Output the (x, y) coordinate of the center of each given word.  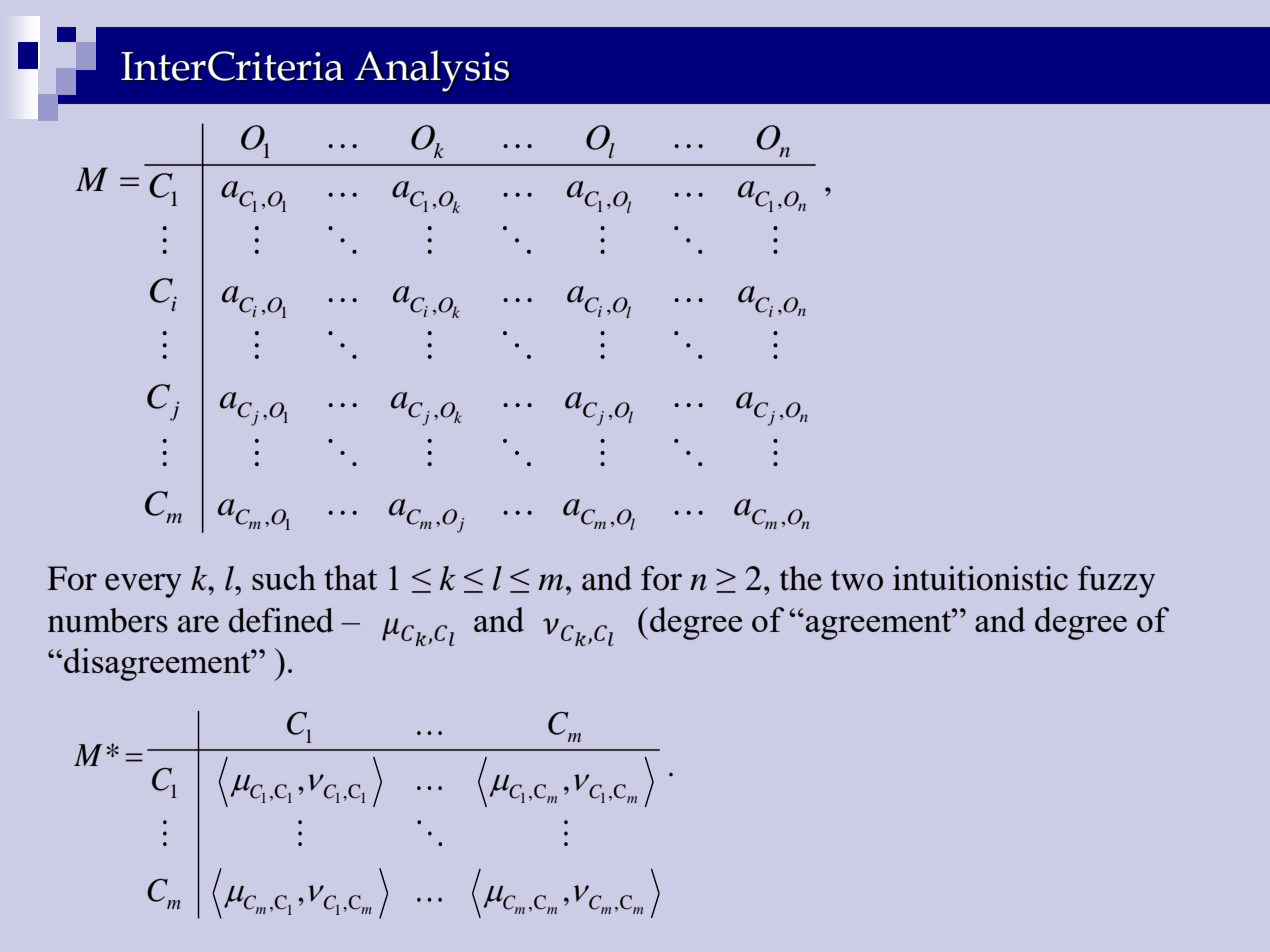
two (857, 580)
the (801, 578)
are (198, 624)
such (284, 577)
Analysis (431, 71)
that (350, 577)
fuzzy (1116, 582)
